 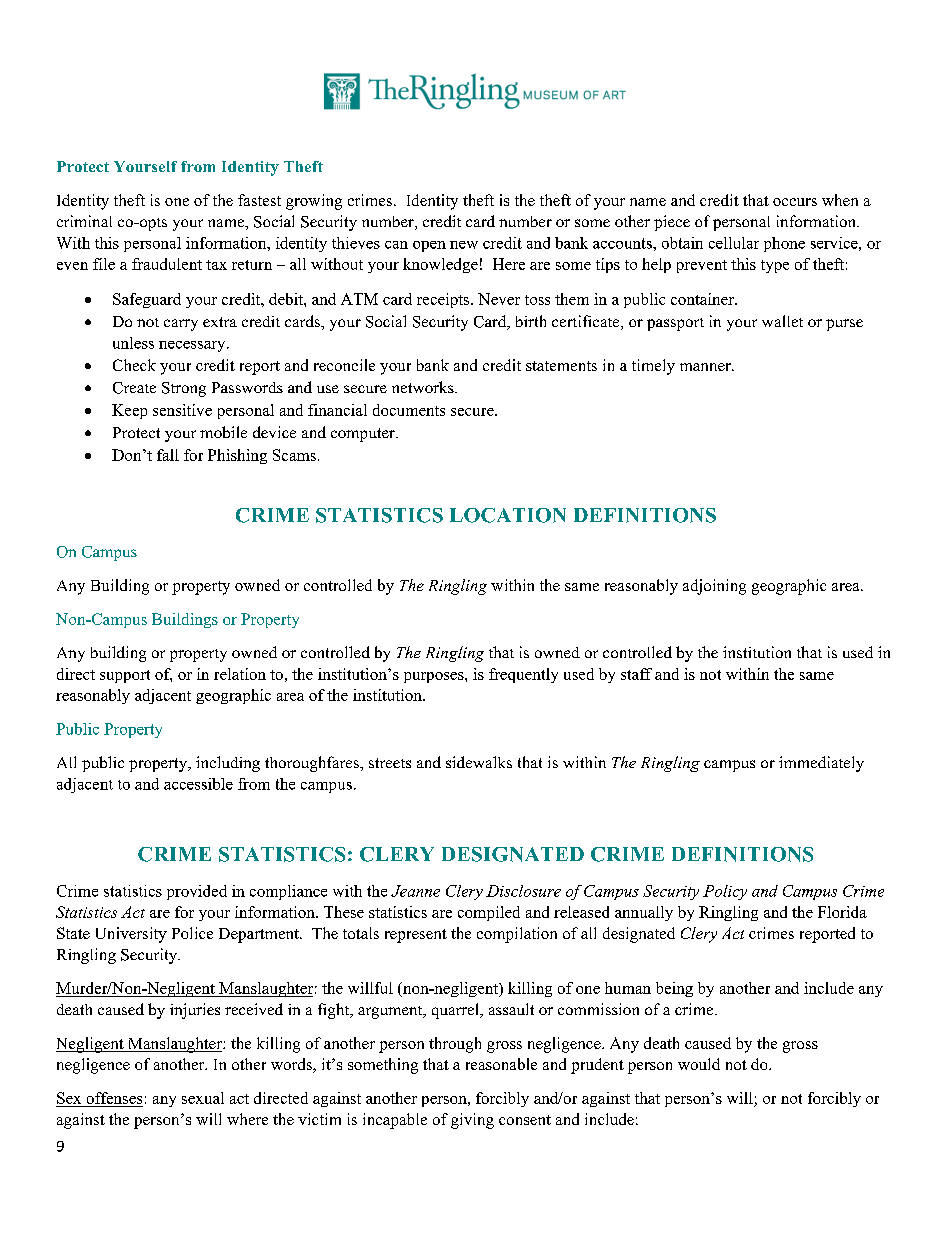 I want to click on Jeanne, so click(x=415, y=891).
